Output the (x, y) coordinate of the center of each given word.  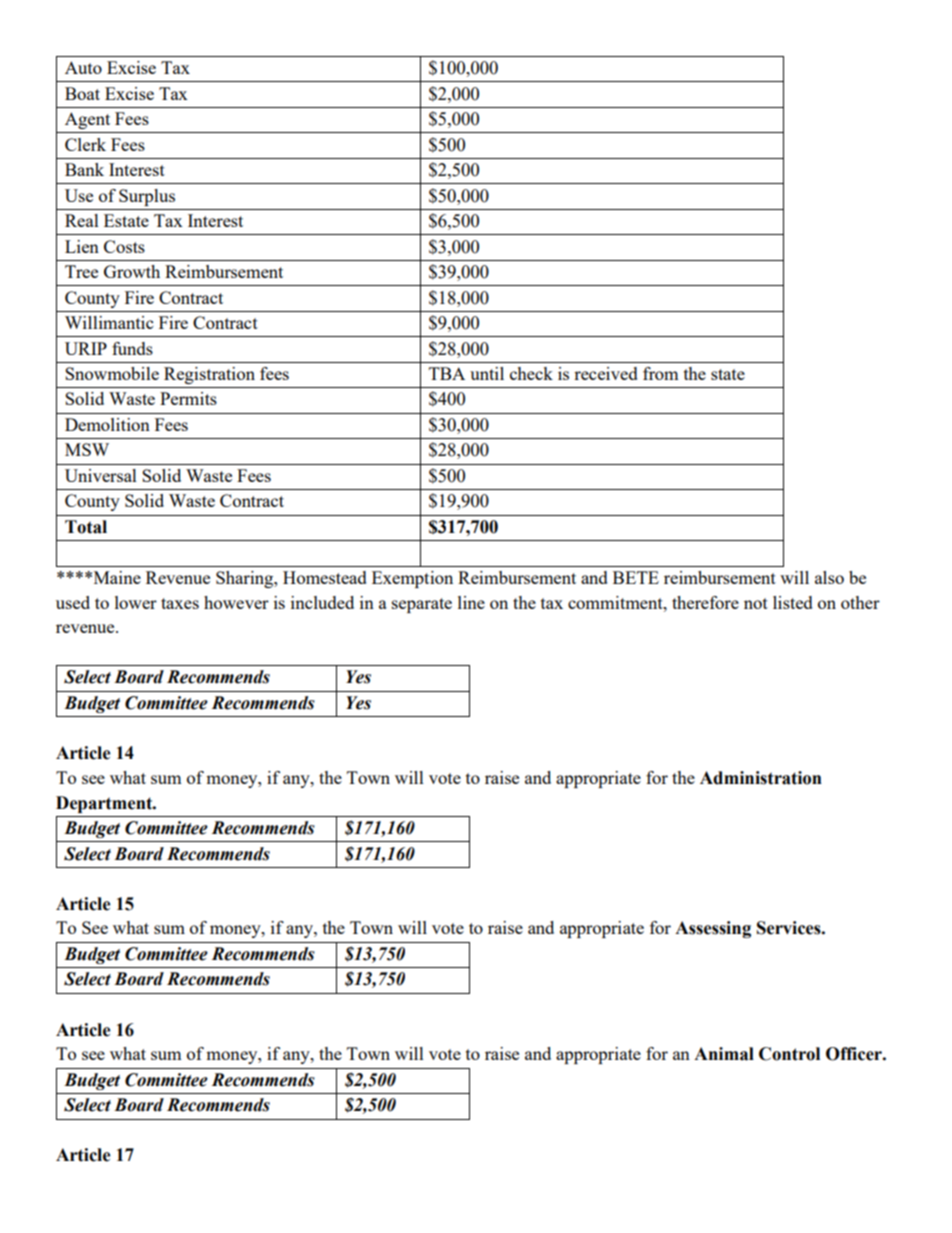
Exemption (412, 579)
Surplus (147, 197)
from (661, 373)
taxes (180, 603)
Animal (724, 1054)
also (829, 577)
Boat (82, 93)
